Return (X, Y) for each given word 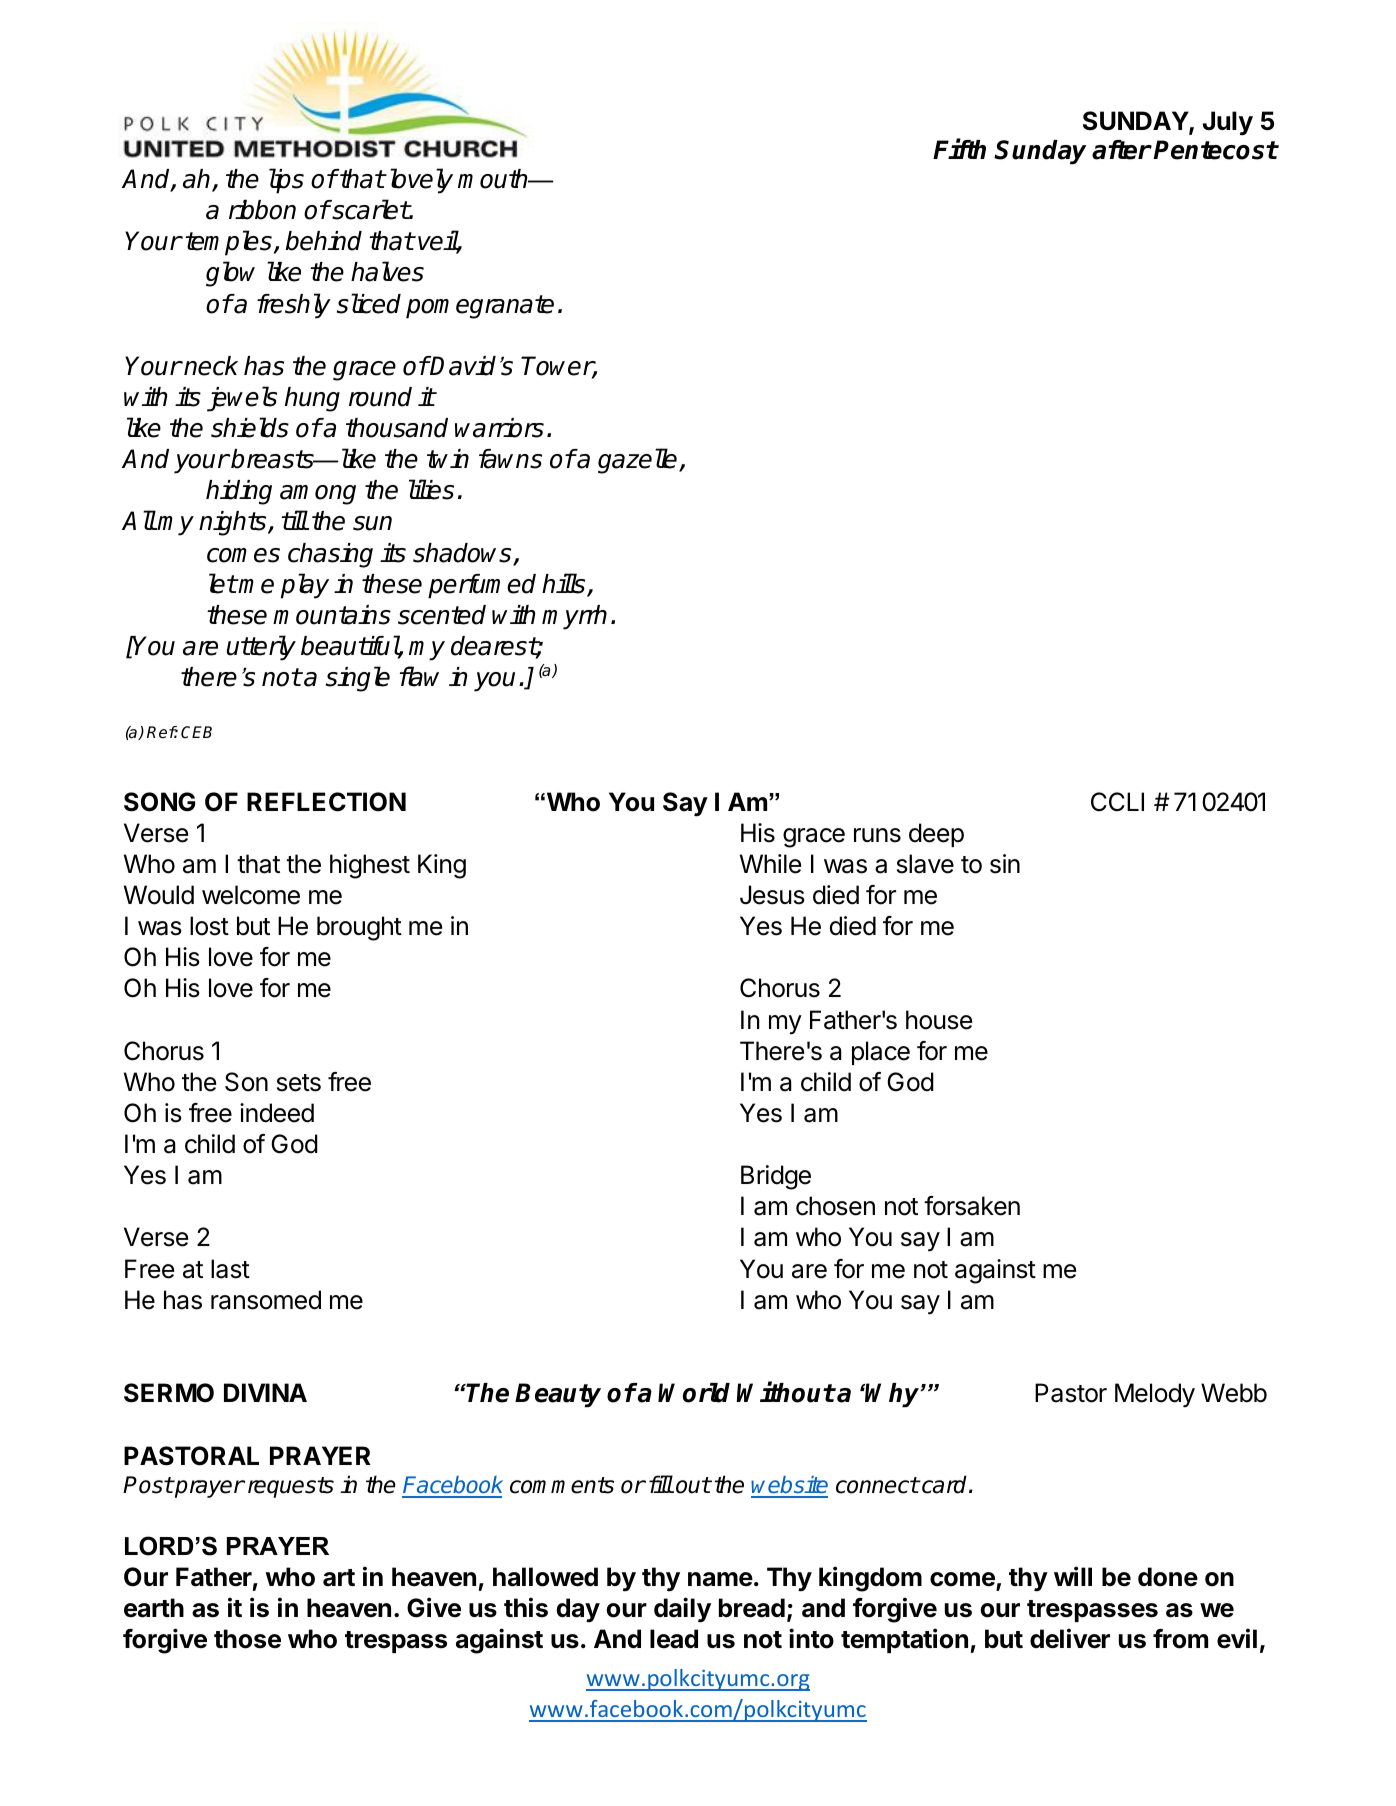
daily (682, 1610)
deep (936, 835)
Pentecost (1215, 150)
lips (286, 181)
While (770, 864)
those (247, 1639)
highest (370, 866)
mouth (494, 179)
